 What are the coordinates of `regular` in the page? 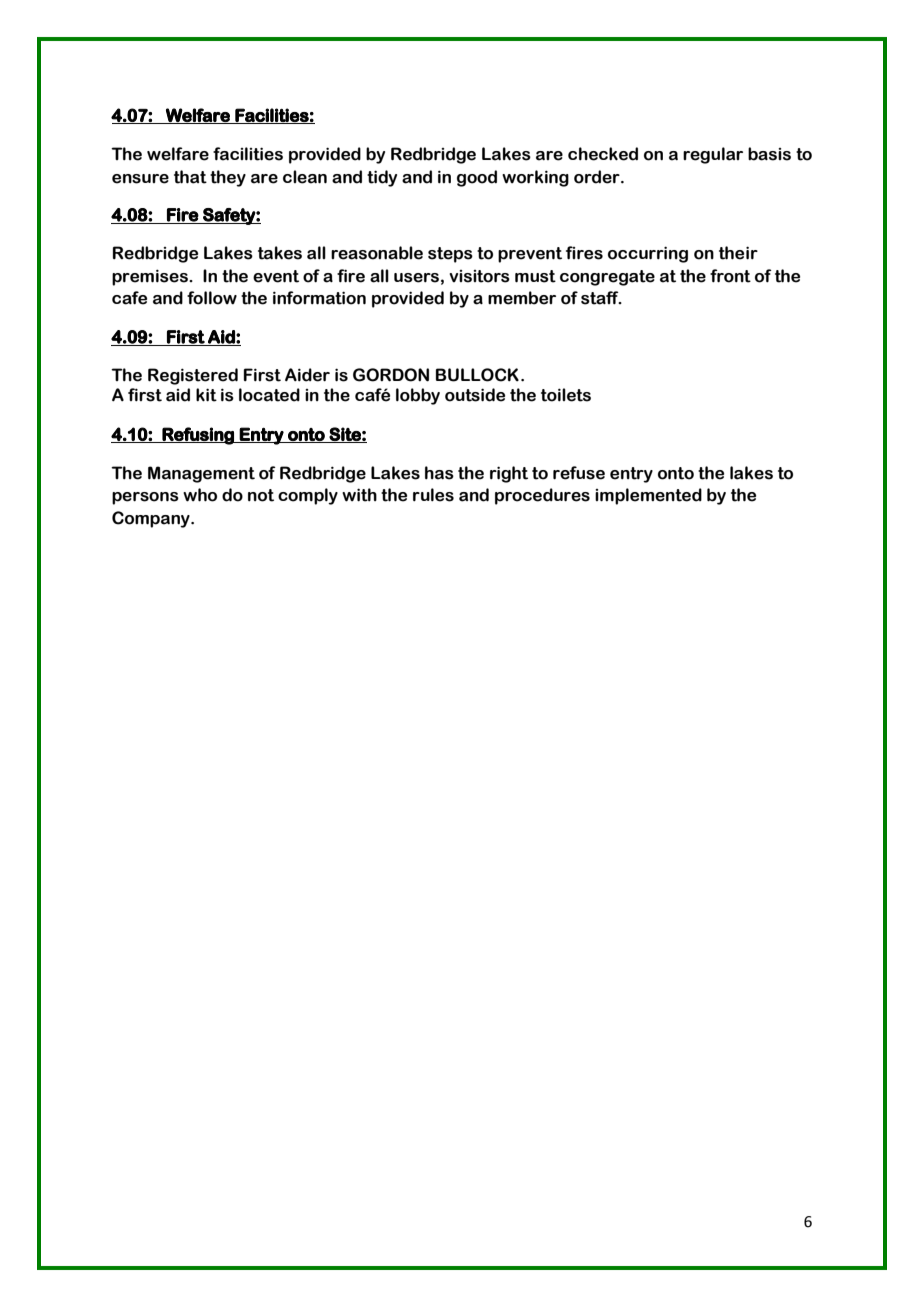 It's located at (713, 155).
